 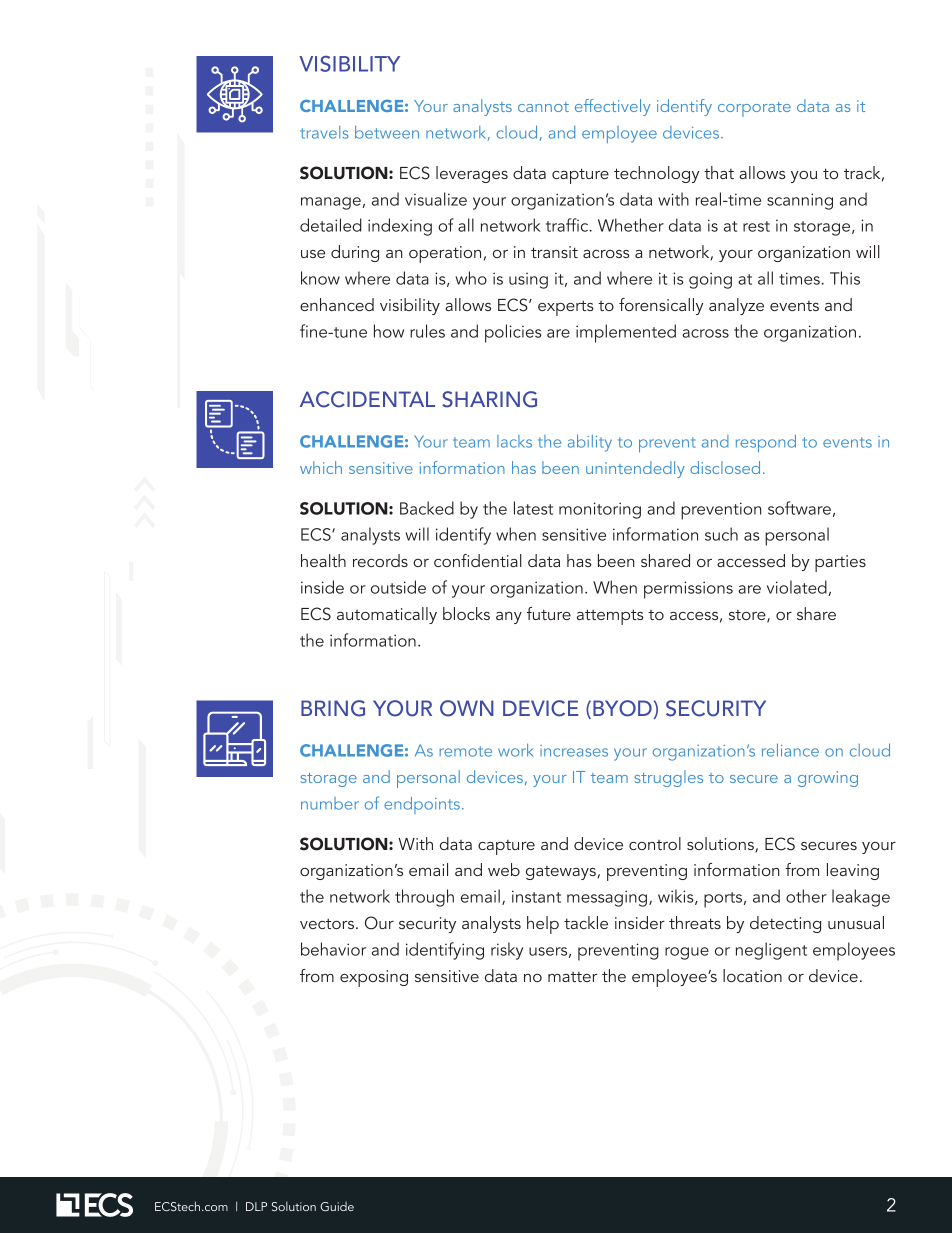 I want to click on matter, so click(x=572, y=977).
